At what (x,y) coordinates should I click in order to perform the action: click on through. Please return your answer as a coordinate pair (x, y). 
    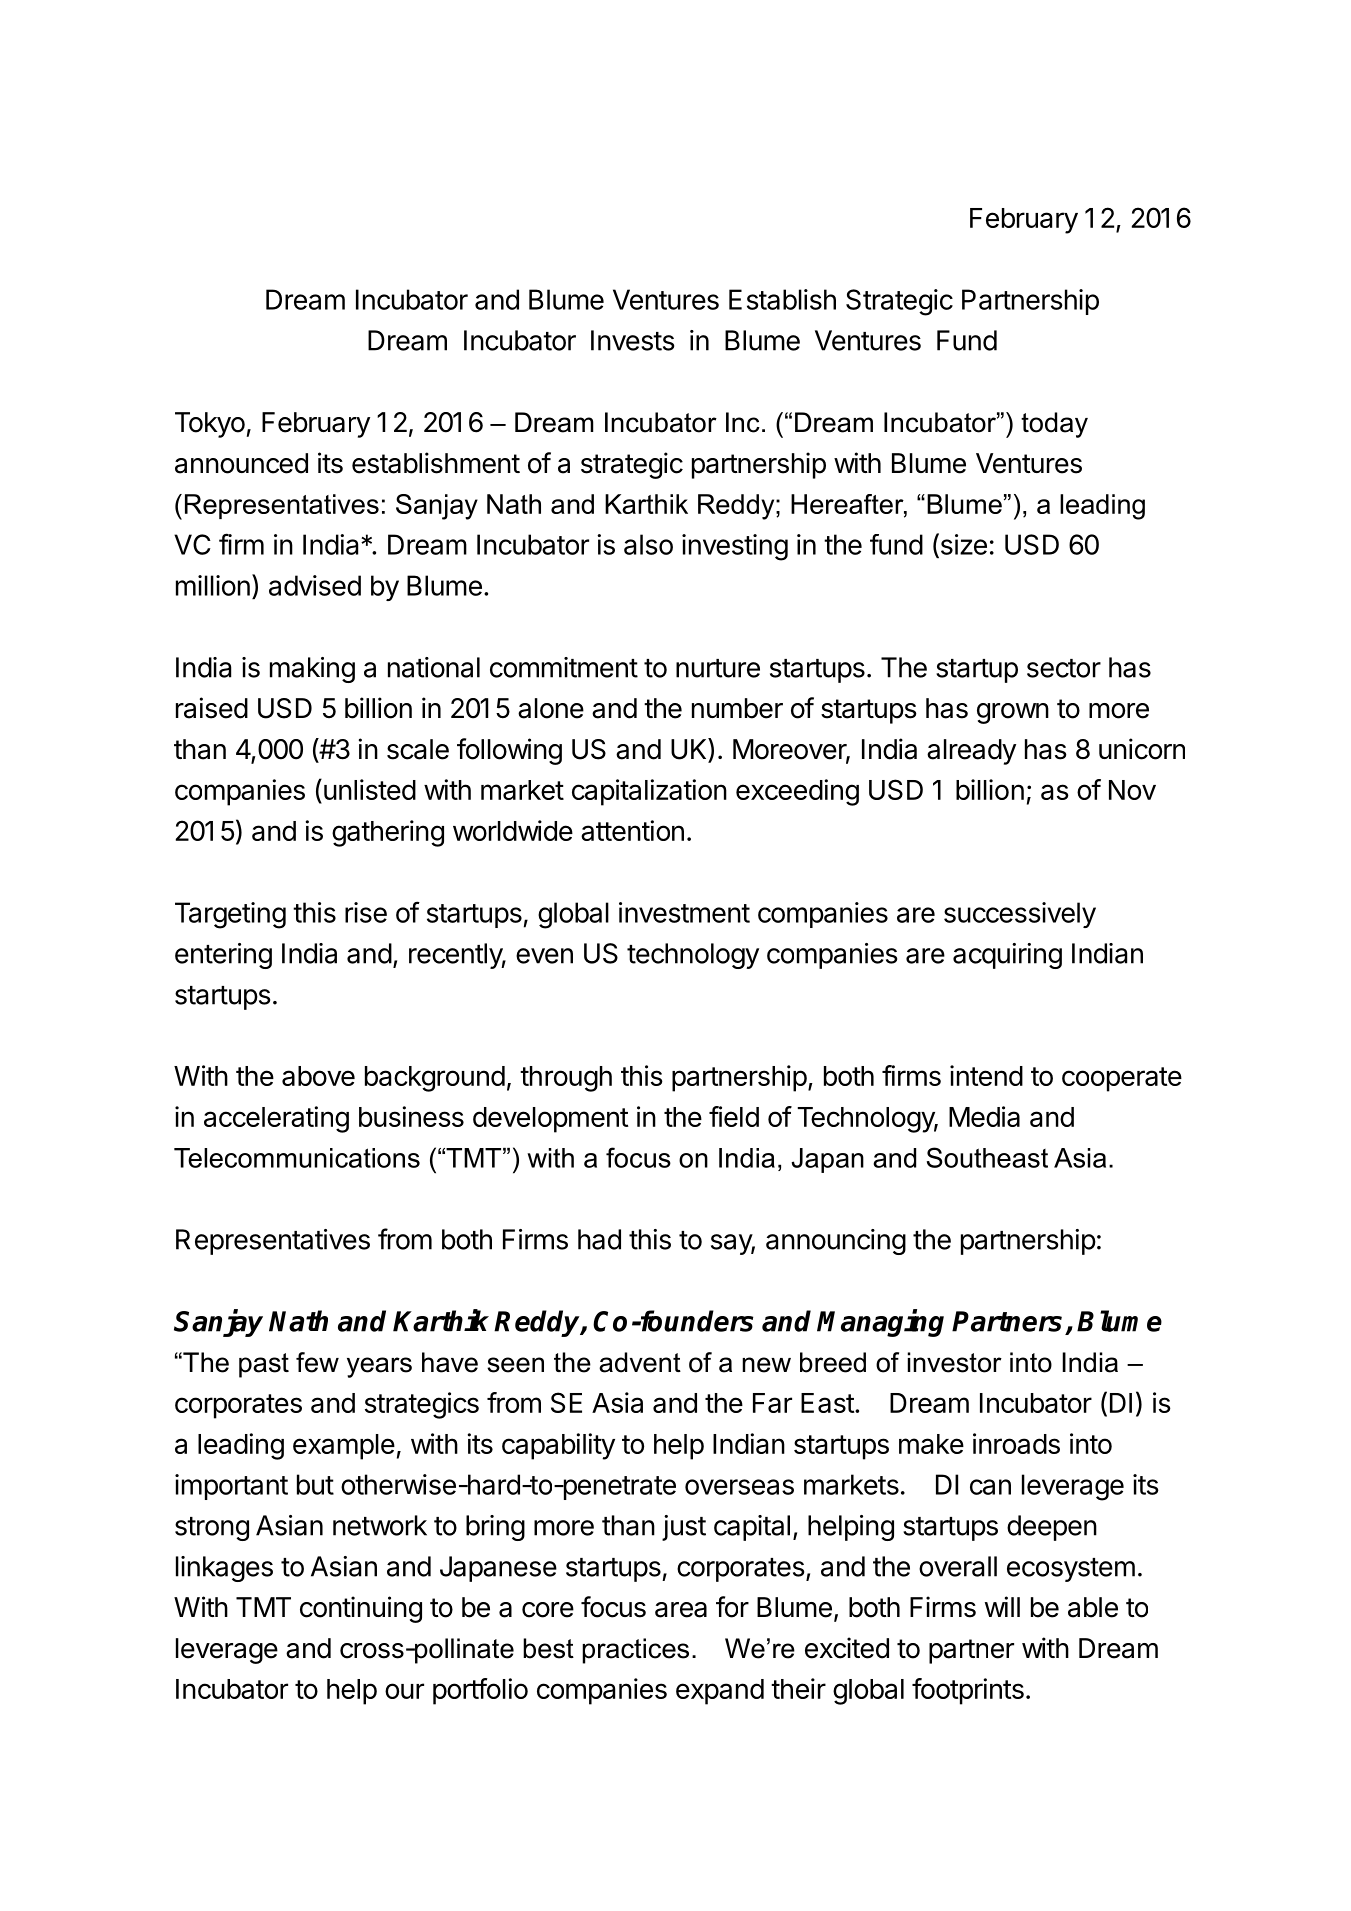
    Looking at the image, I should click on (566, 1079).
